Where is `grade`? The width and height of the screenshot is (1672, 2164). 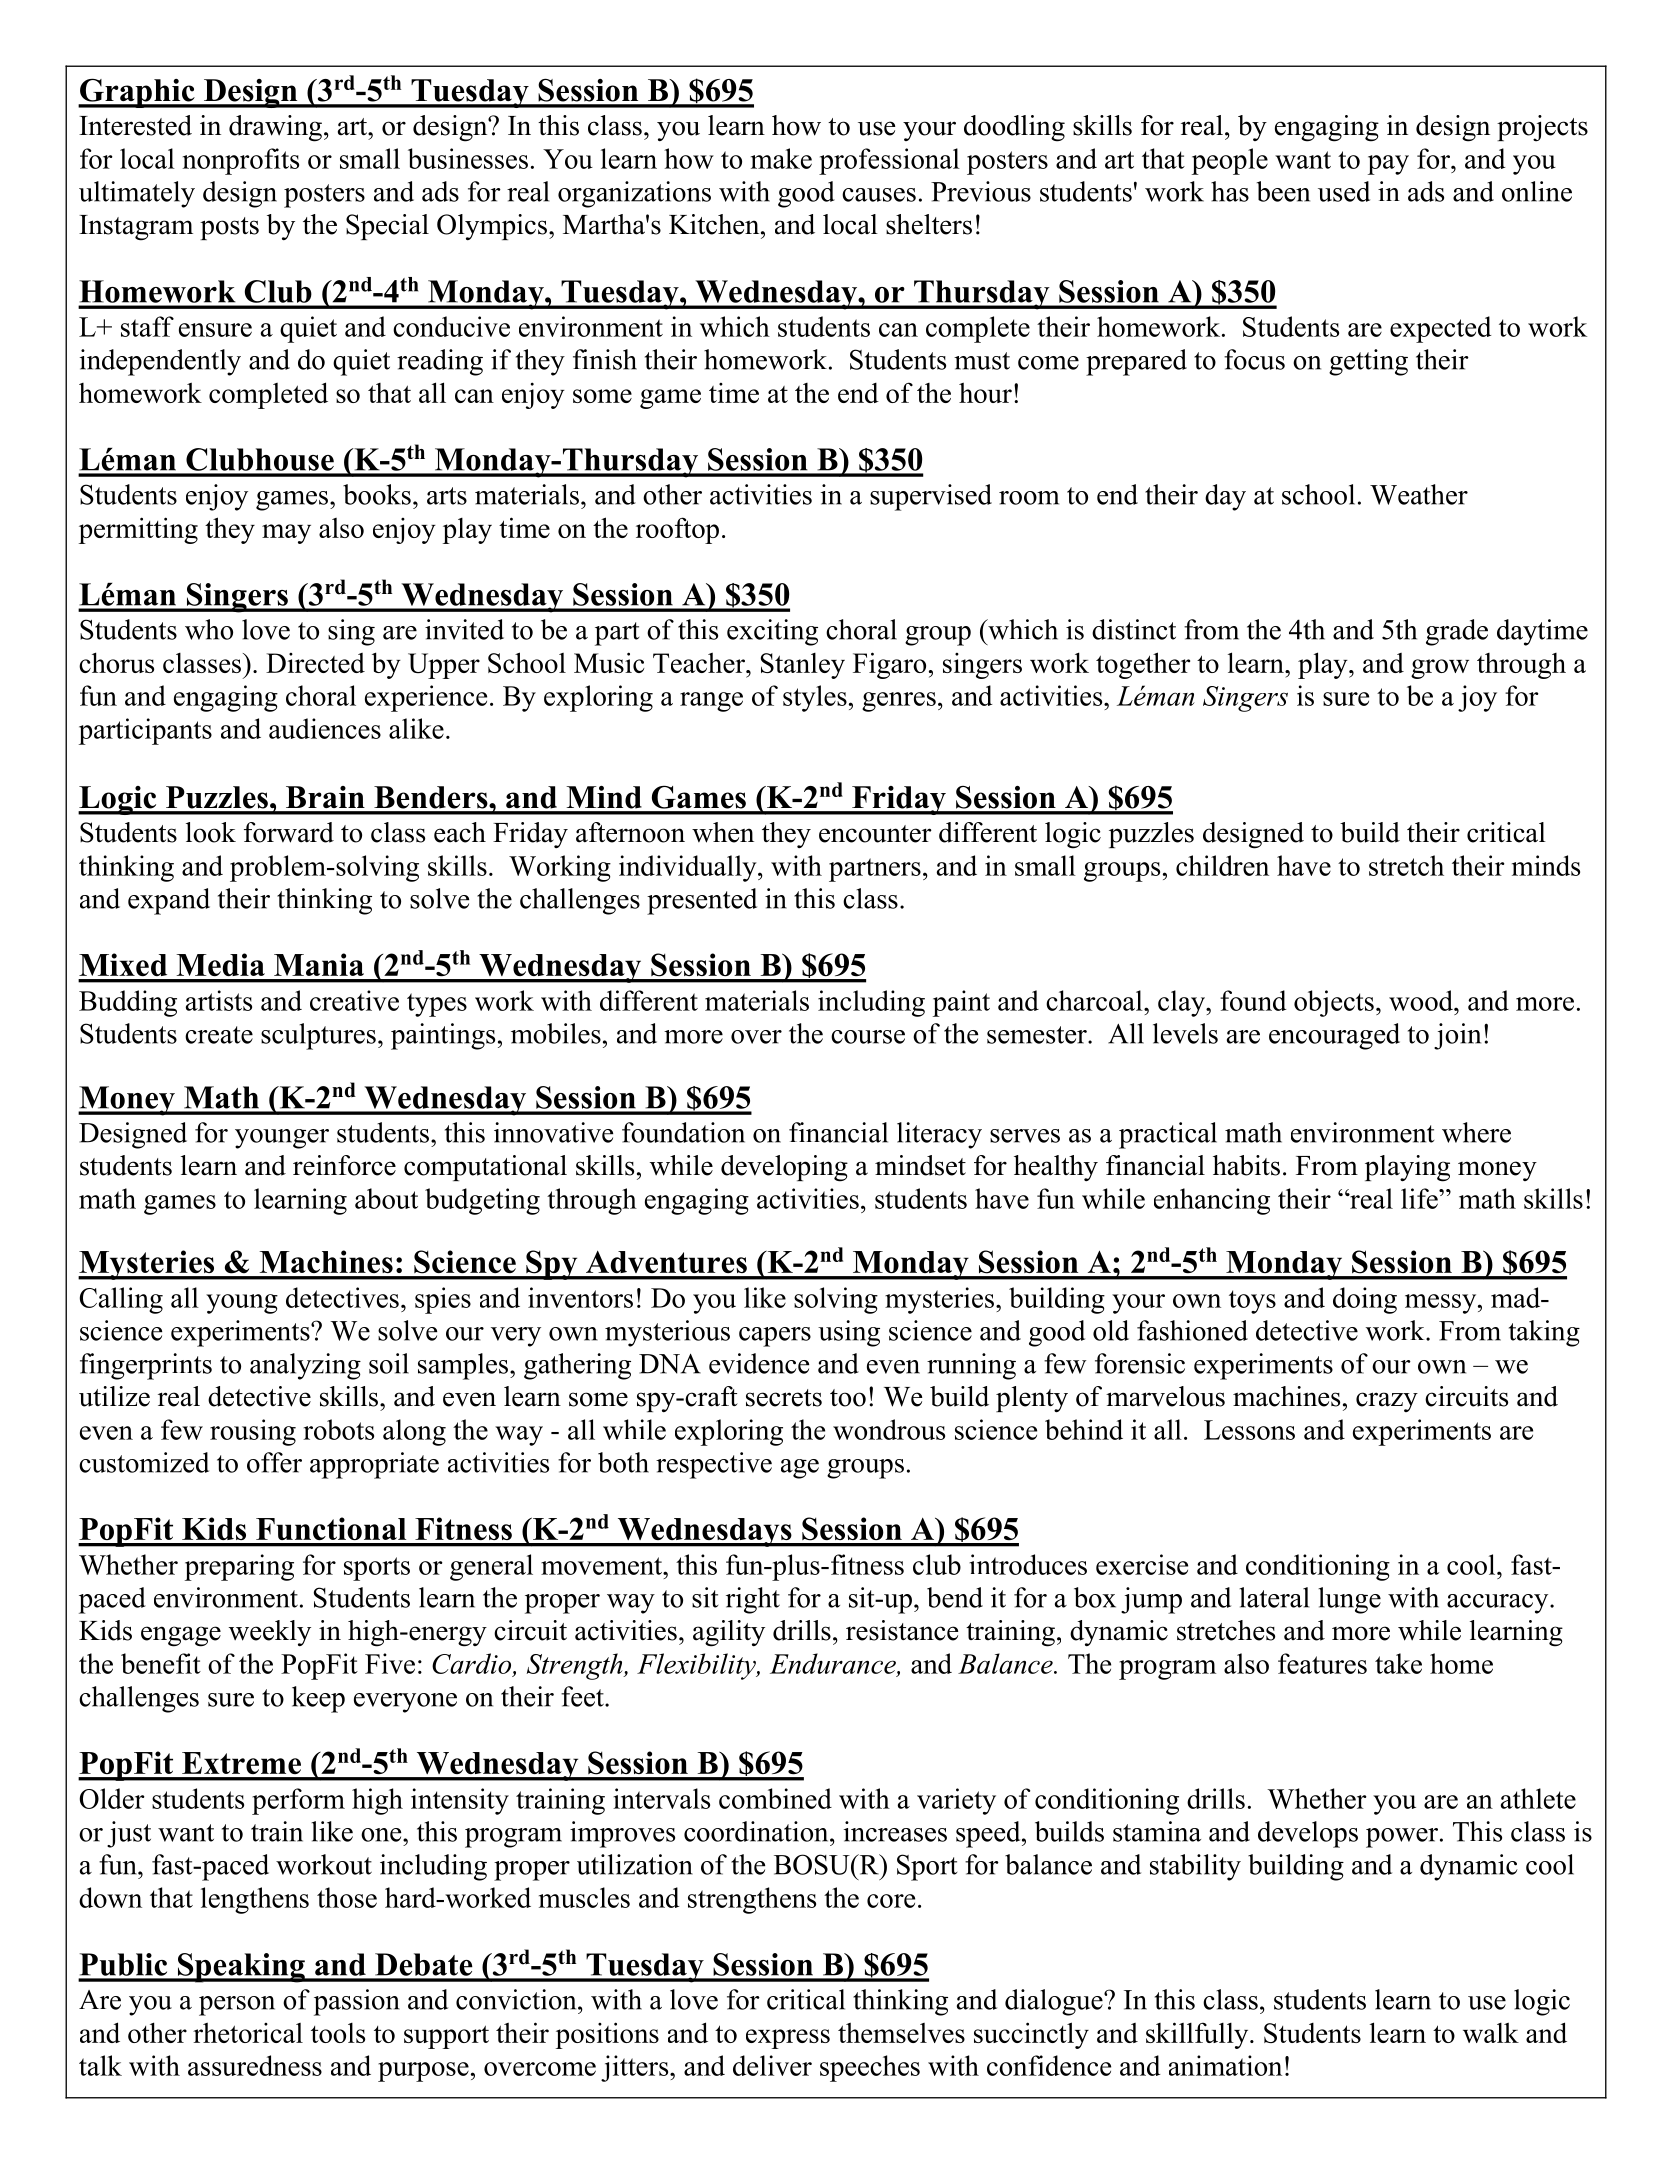 grade is located at coordinates (1457, 632).
